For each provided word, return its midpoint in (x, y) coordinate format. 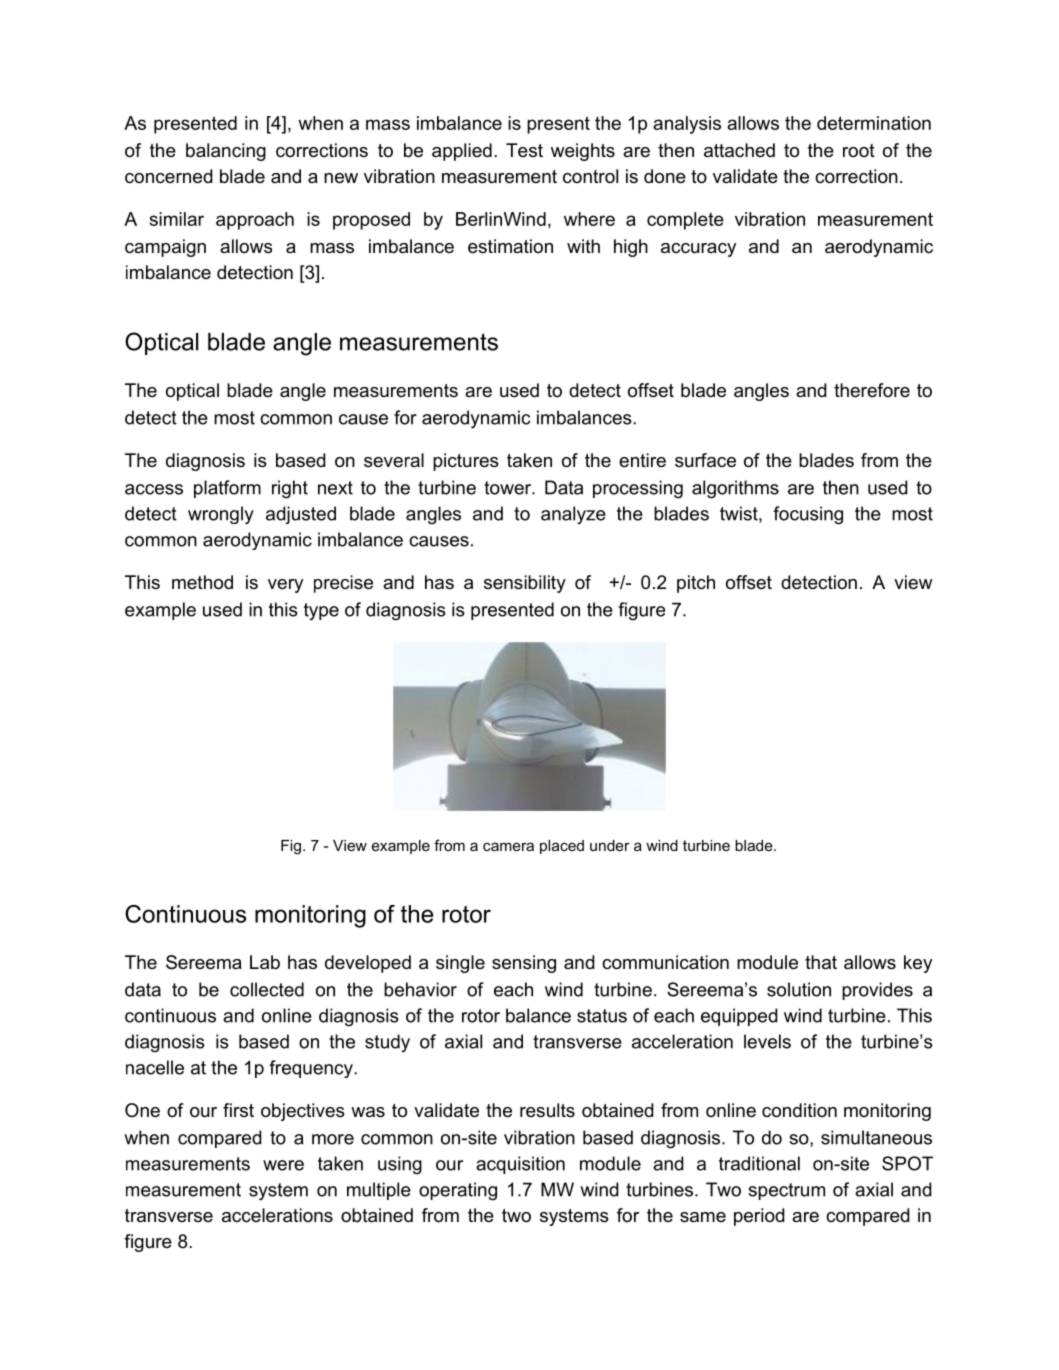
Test (524, 150)
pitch (696, 584)
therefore (872, 390)
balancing (226, 152)
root (859, 150)
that (821, 962)
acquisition (520, 1165)
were (283, 1165)
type (321, 611)
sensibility (525, 584)
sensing (524, 964)
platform (227, 489)
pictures (466, 462)
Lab (265, 962)
